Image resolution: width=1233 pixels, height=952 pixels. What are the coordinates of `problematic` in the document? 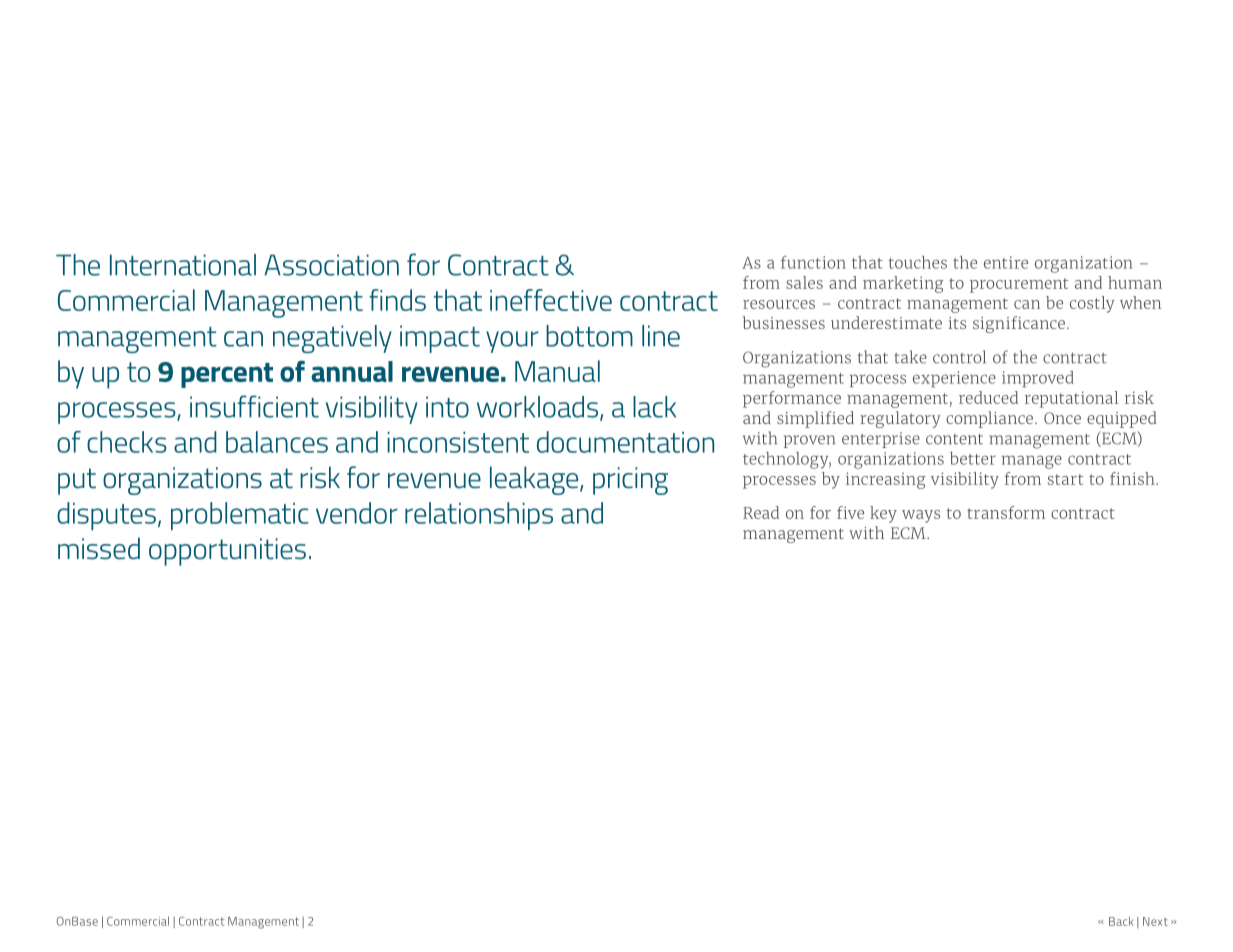 It's located at (240, 516).
